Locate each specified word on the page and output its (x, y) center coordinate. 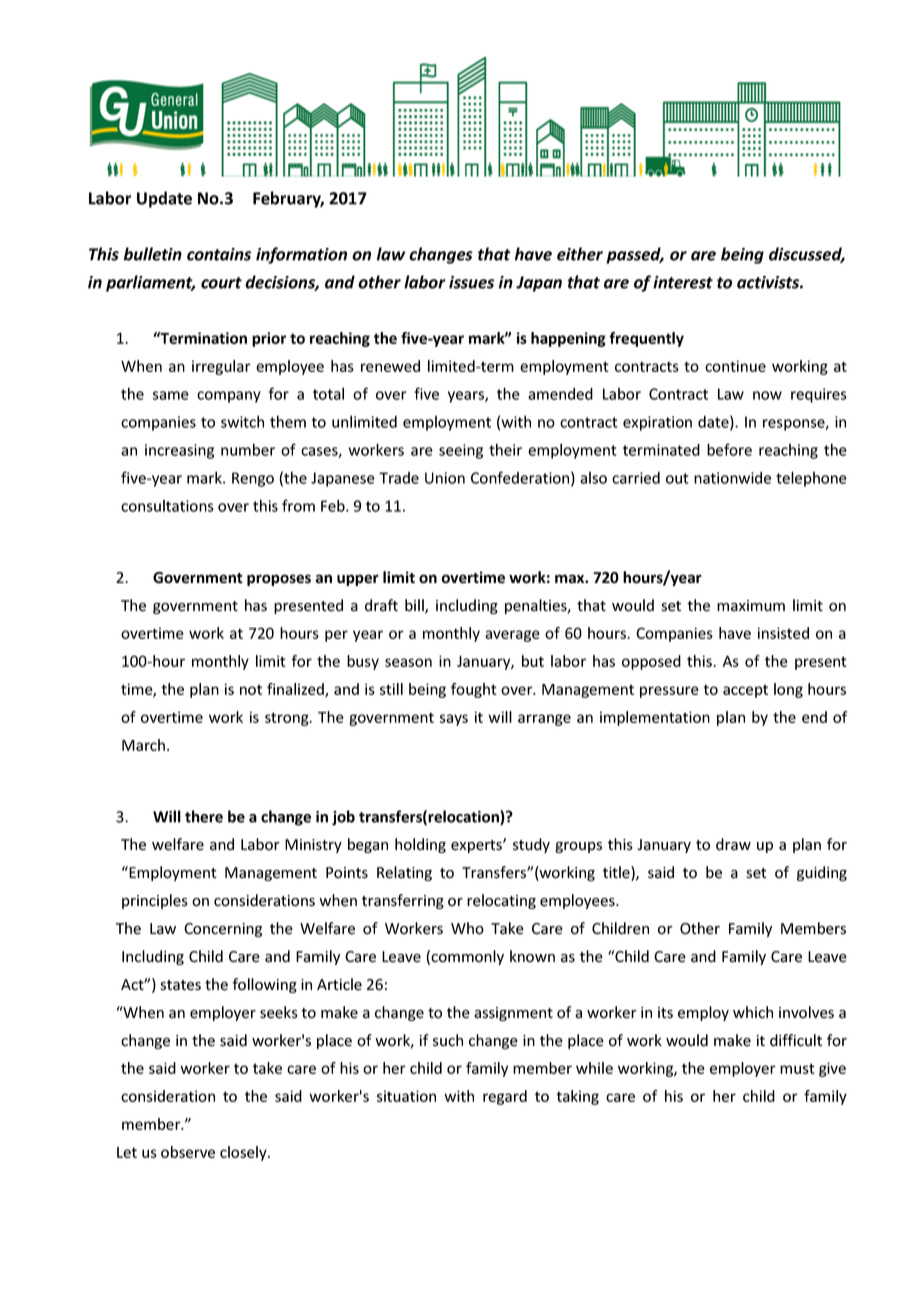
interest (683, 282)
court (221, 283)
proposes (279, 580)
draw (733, 844)
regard (505, 1097)
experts (477, 846)
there (204, 816)
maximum (751, 606)
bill (415, 606)
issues (471, 282)
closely (244, 1153)
